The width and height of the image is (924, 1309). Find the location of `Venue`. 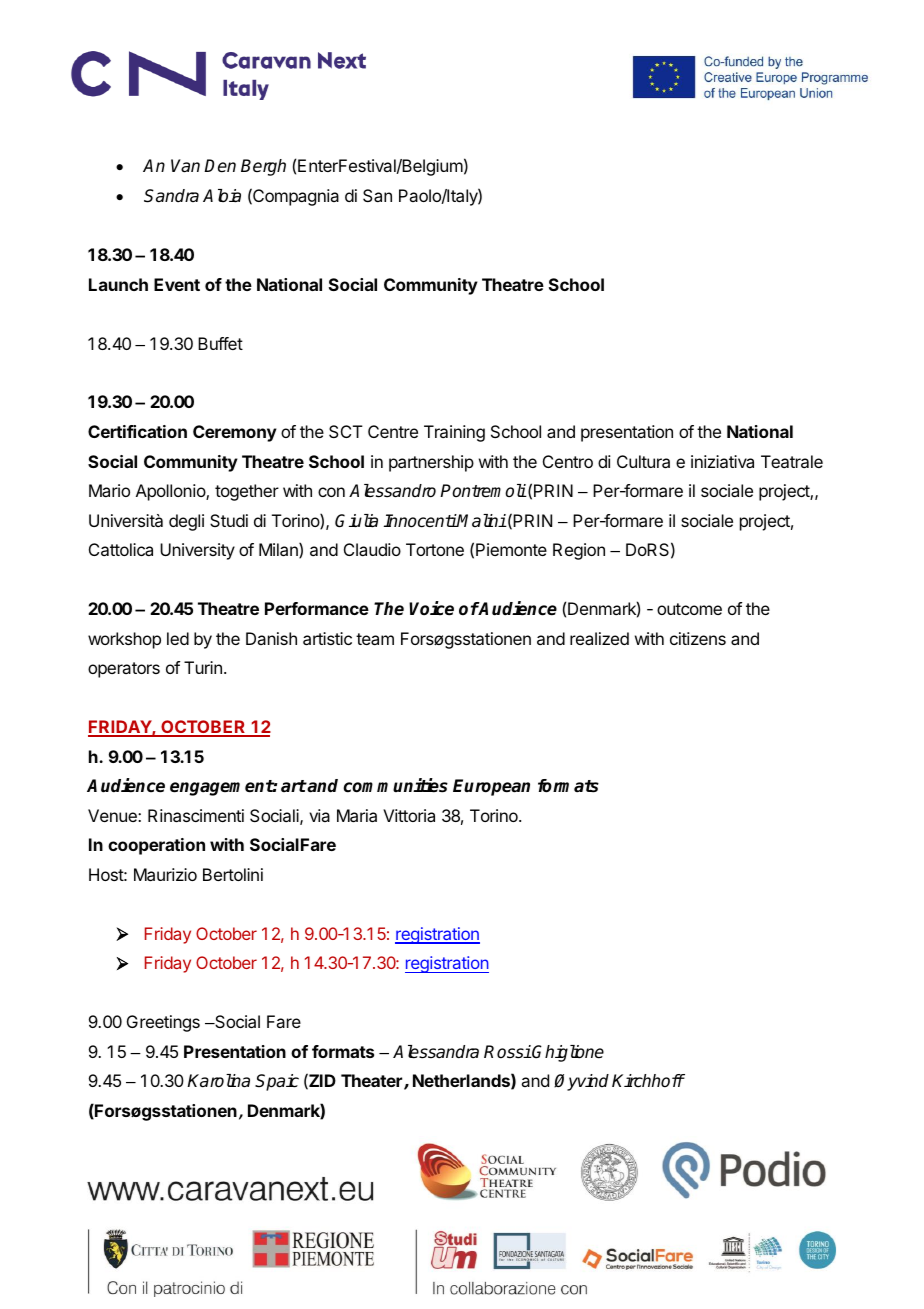

Venue is located at coordinates (113, 815).
